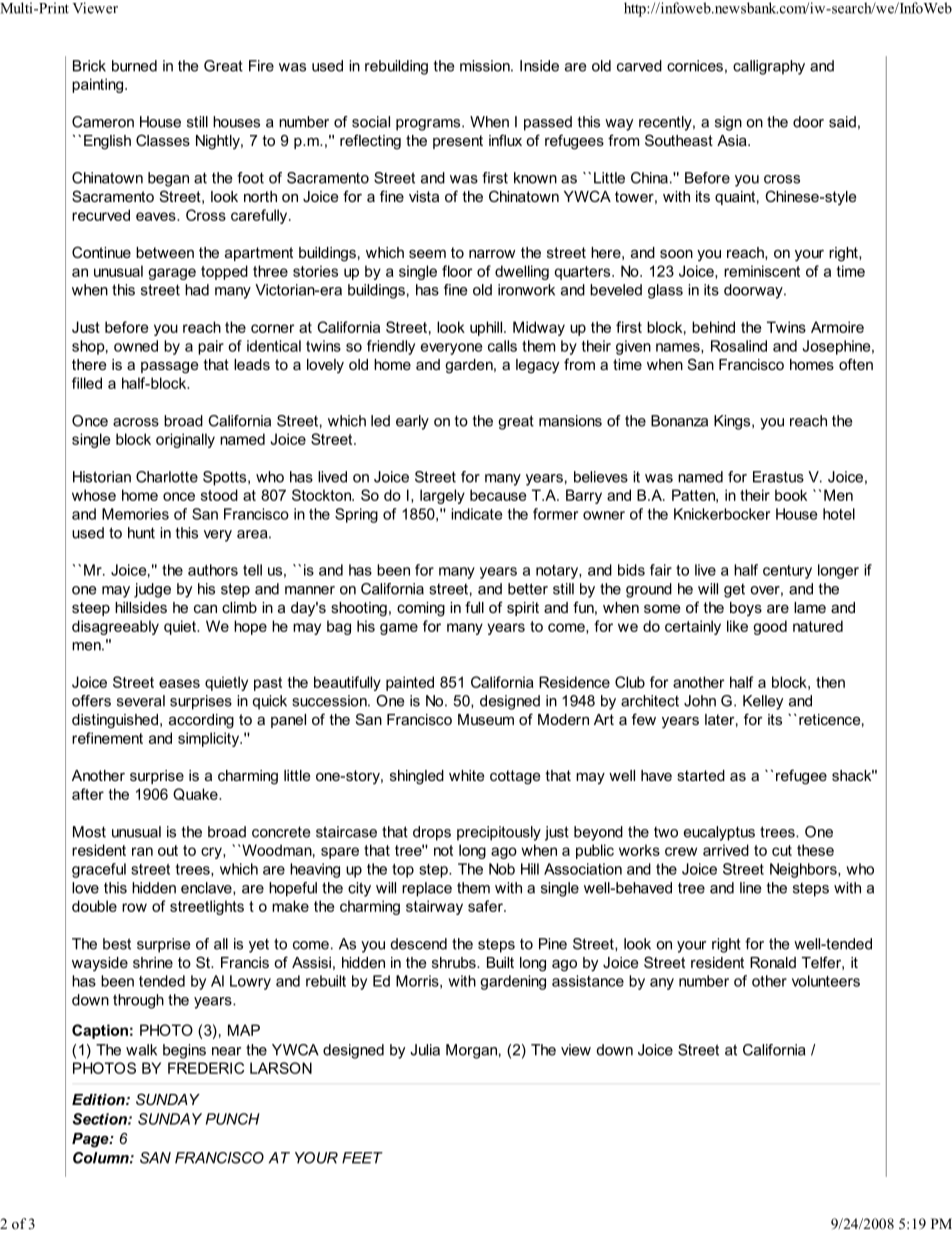  What do you see at coordinates (769, 67) in the image?
I see `calligraphy` at bounding box center [769, 67].
